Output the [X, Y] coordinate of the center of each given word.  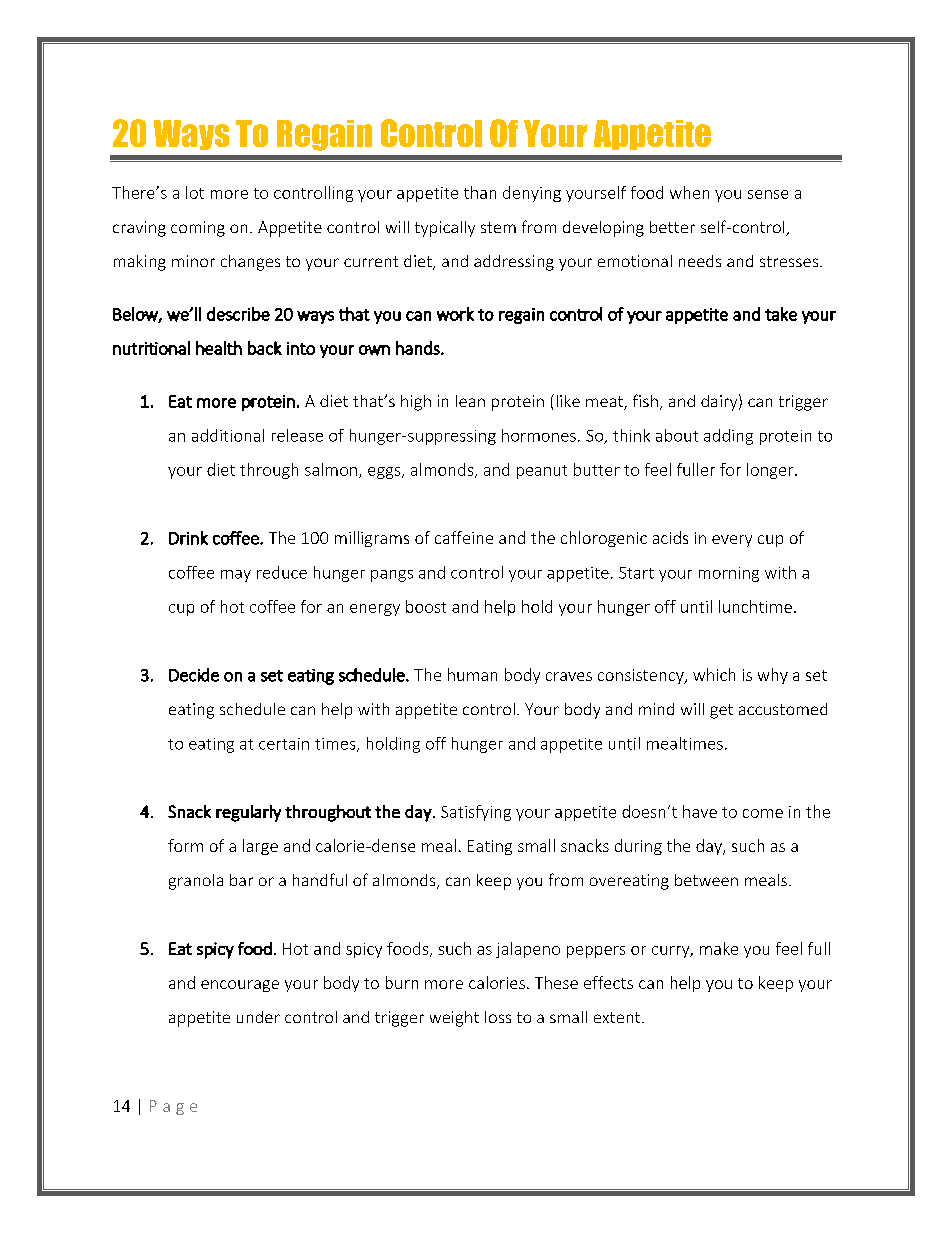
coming [198, 229]
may [236, 576]
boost [426, 606]
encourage [240, 986]
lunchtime [755, 606]
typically [445, 229]
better [672, 227]
